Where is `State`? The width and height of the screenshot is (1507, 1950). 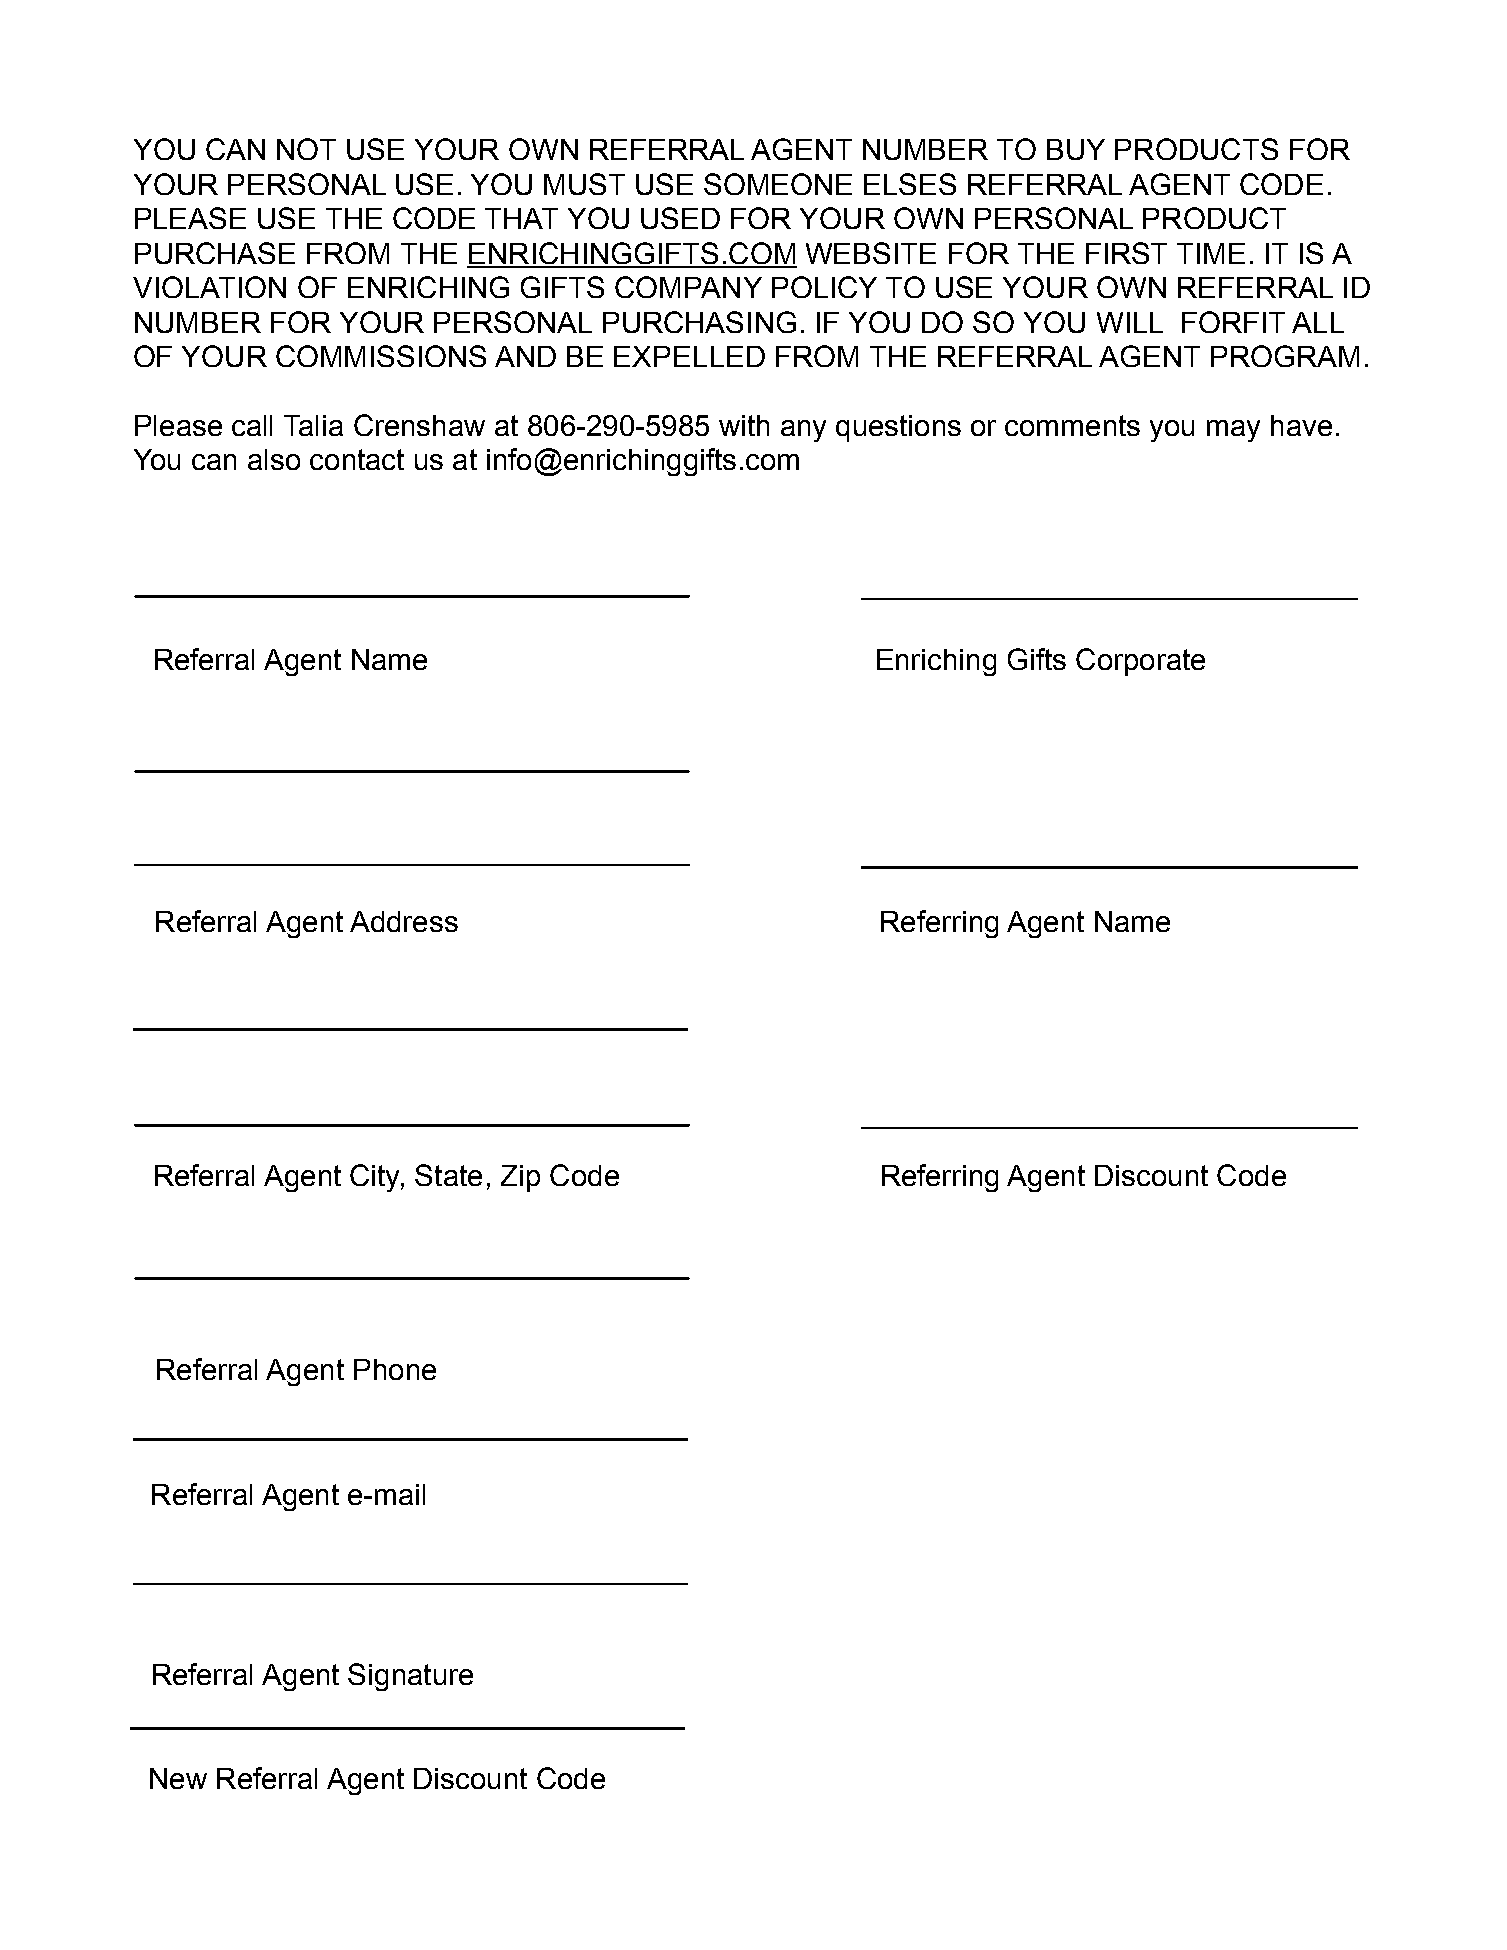
State is located at coordinates (448, 1175).
